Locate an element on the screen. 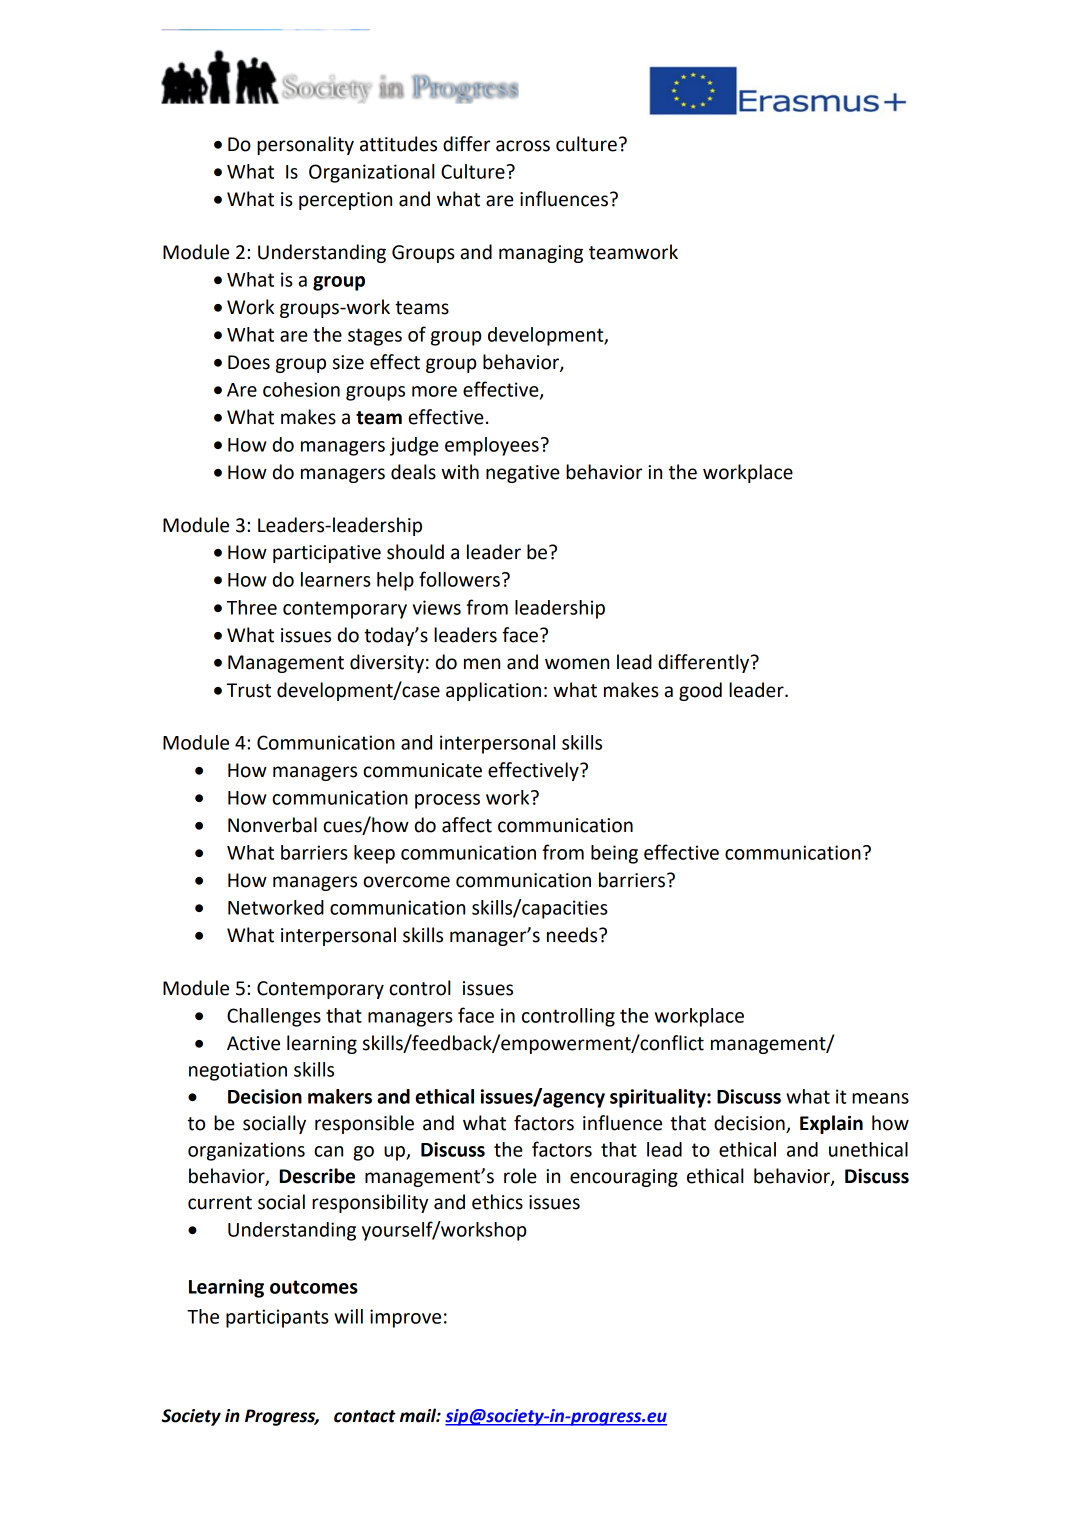 The width and height of the screenshot is (1071, 1515). means is located at coordinates (880, 1098).
